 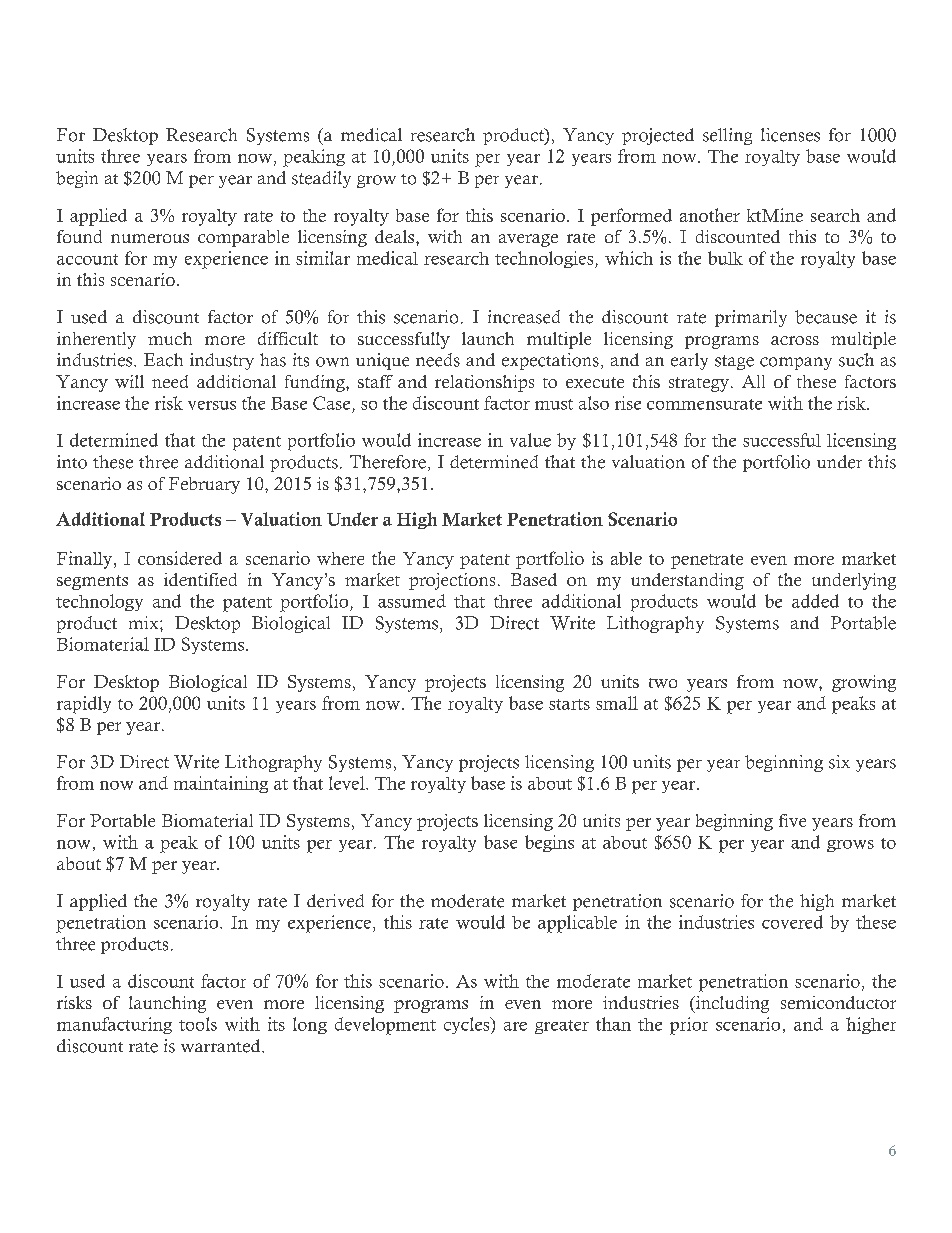 I want to click on relationships, so click(x=484, y=383).
